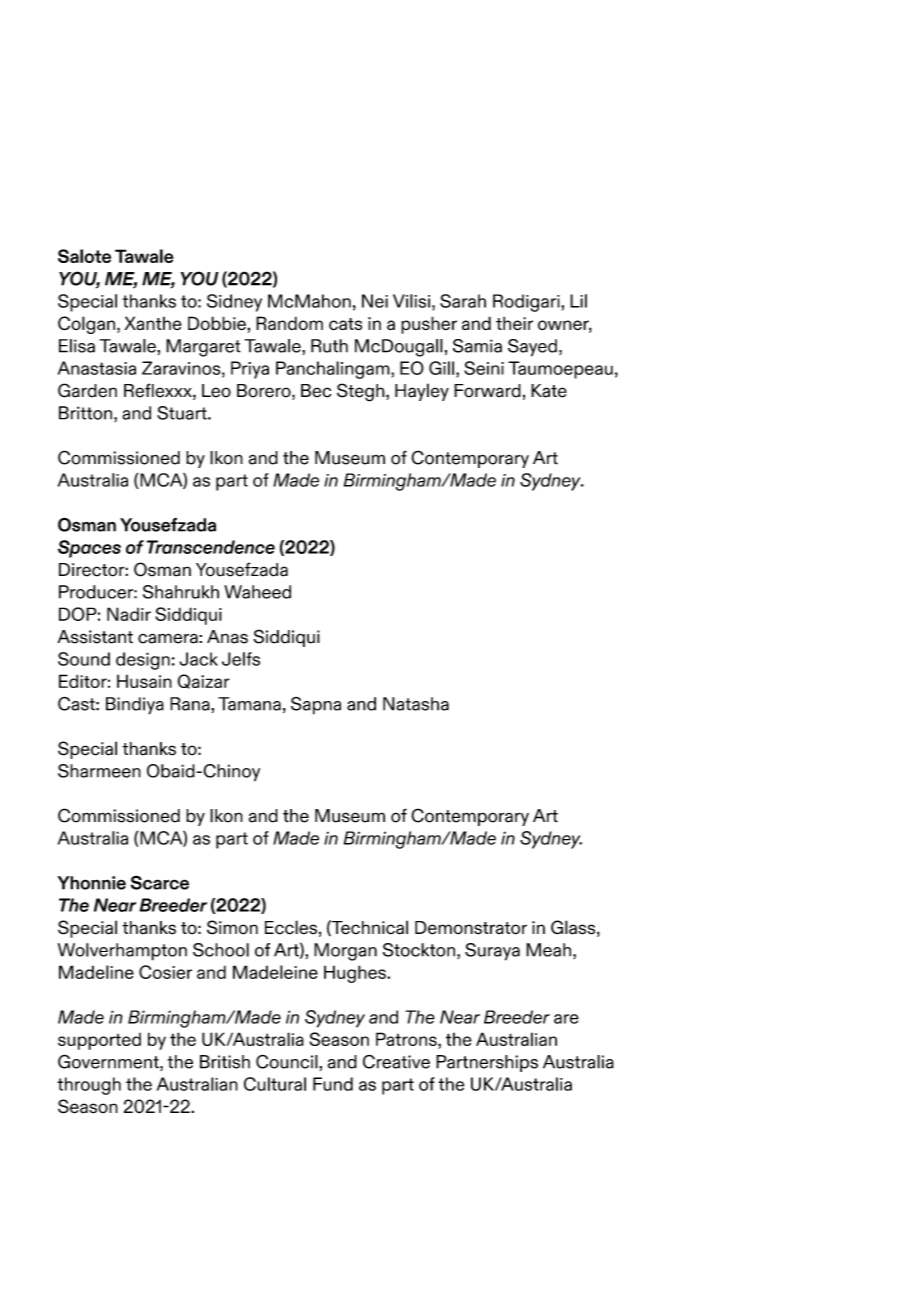 The image size is (924, 1308). What do you see at coordinates (471, 928) in the document?
I see `Demonstrator` at bounding box center [471, 928].
